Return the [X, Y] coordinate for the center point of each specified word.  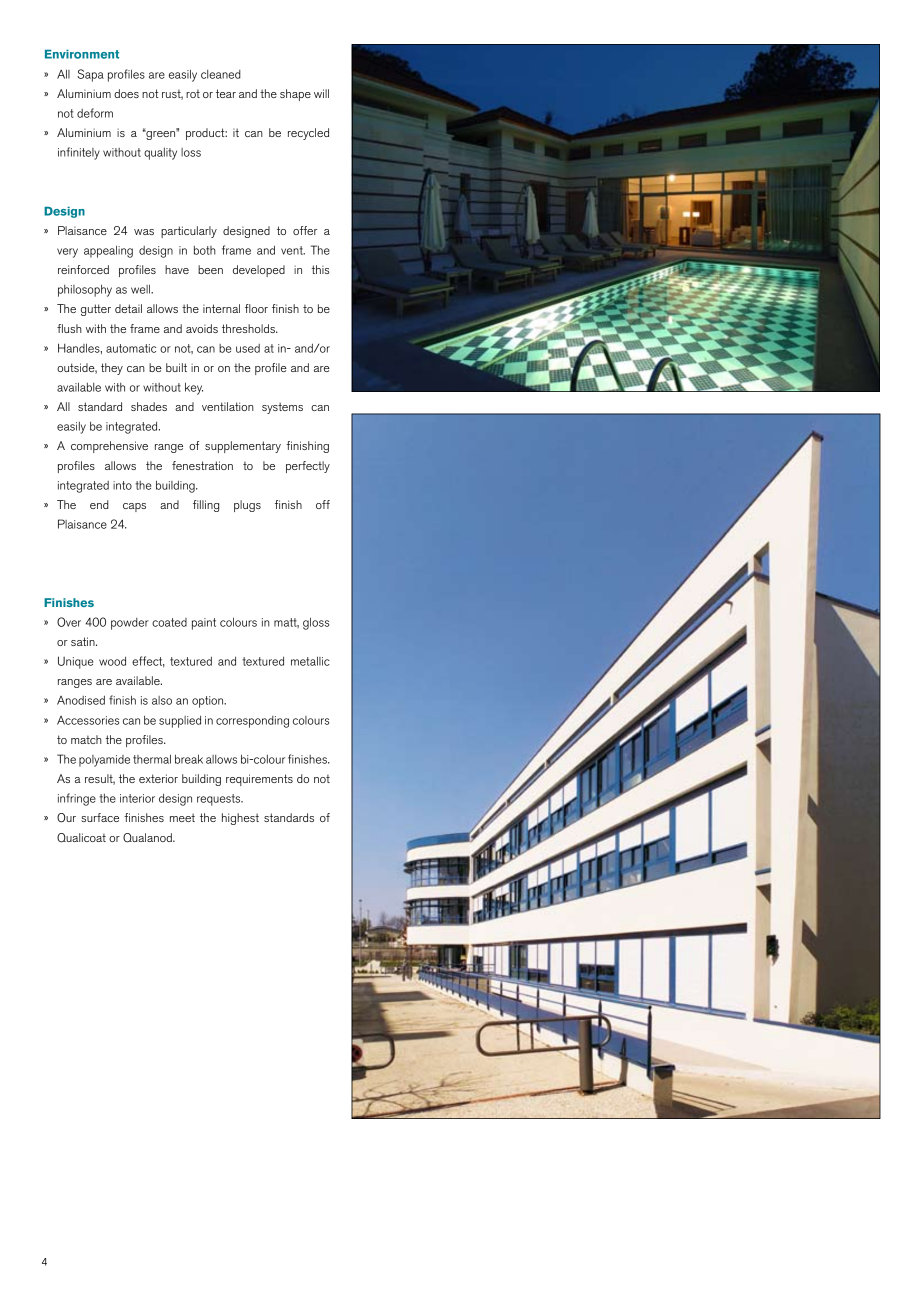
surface [100, 817]
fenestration [202, 465]
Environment [82, 54]
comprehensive [109, 447]
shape [295, 95]
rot [193, 94]
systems [282, 408]
